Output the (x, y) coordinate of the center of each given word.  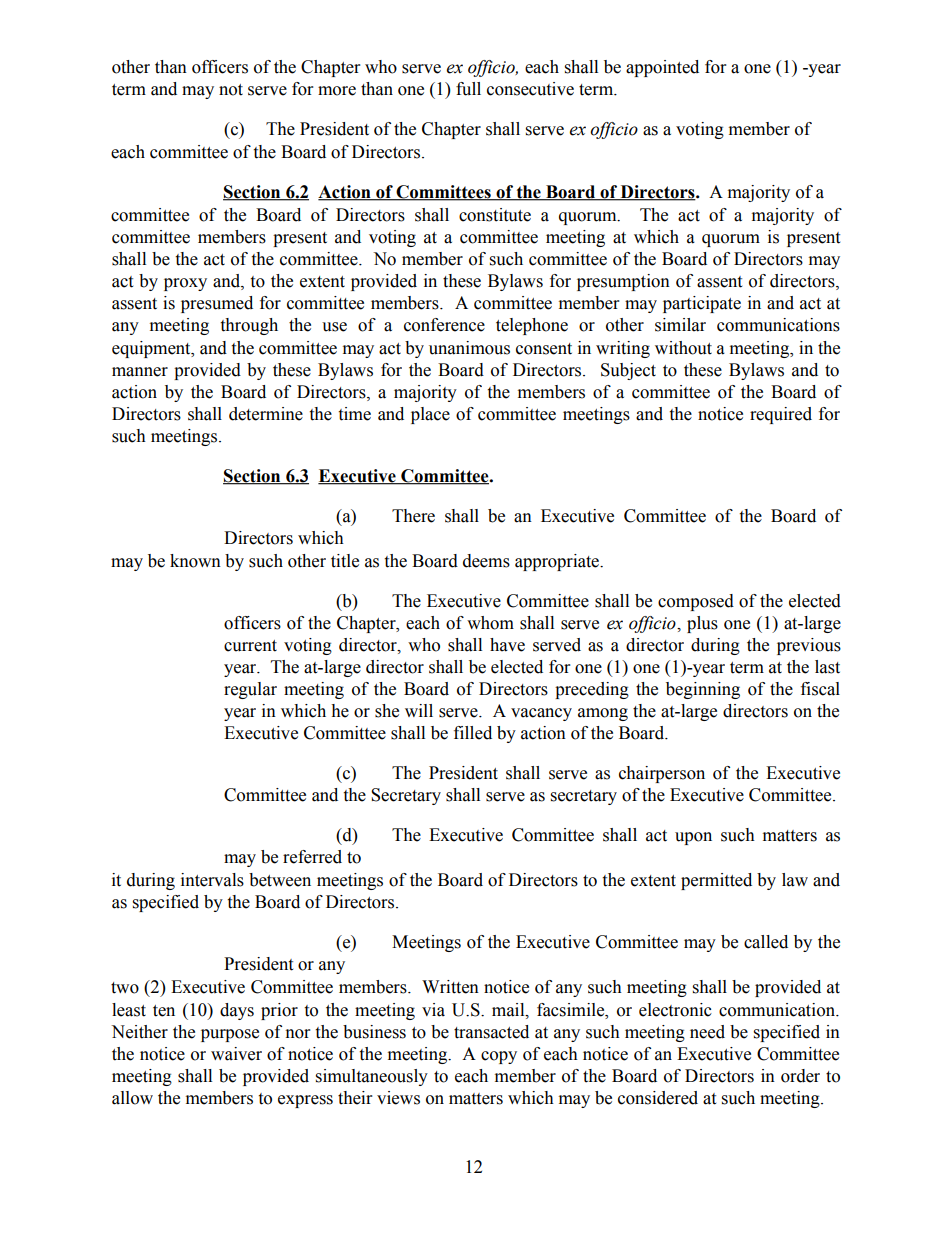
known (195, 561)
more (337, 91)
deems (486, 561)
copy (499, 1057)
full (468, 89)
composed (696, 602)
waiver (236, 1054)
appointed (662, 68)
